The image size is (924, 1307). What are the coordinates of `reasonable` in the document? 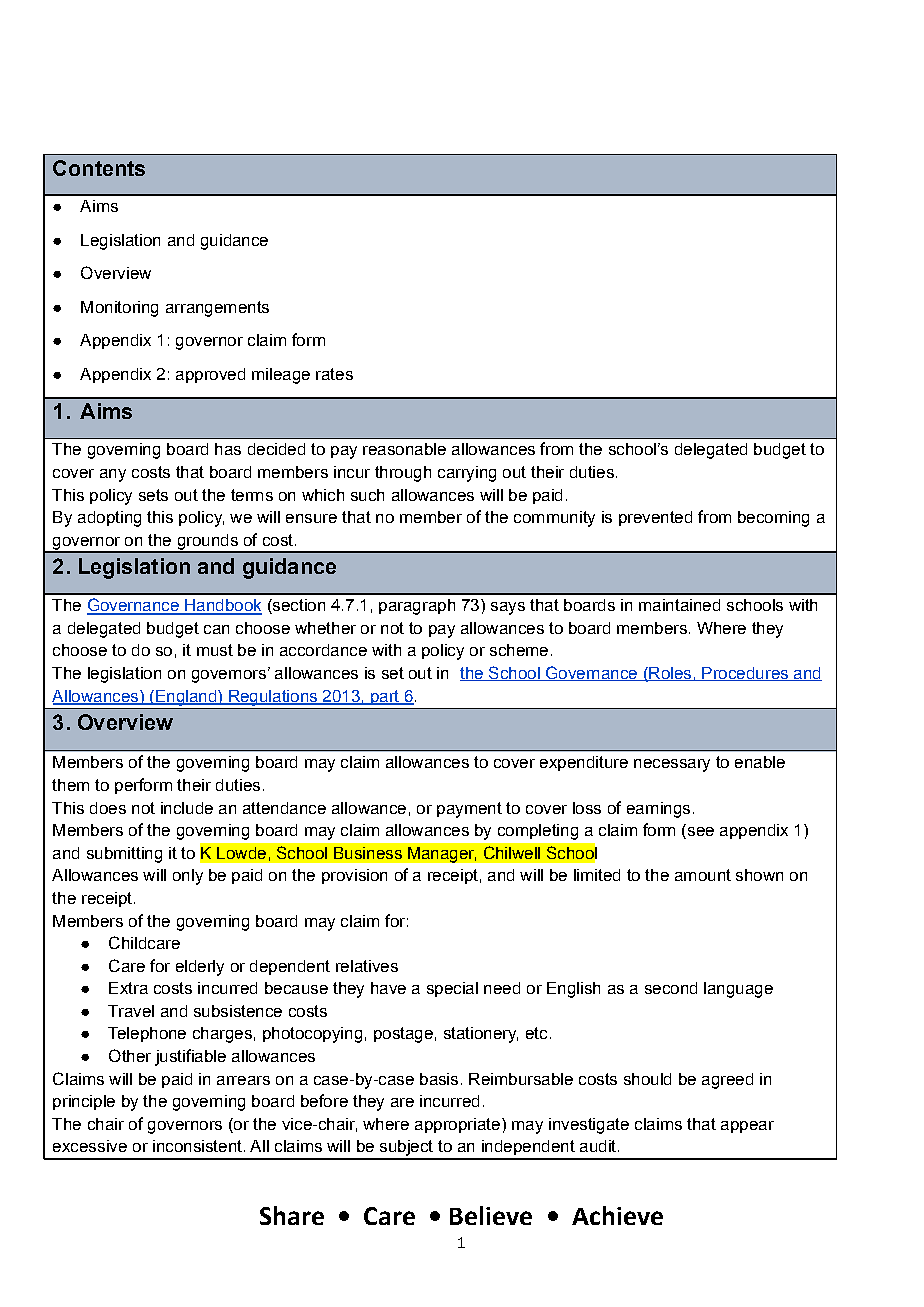 It's located at (404, 449).
